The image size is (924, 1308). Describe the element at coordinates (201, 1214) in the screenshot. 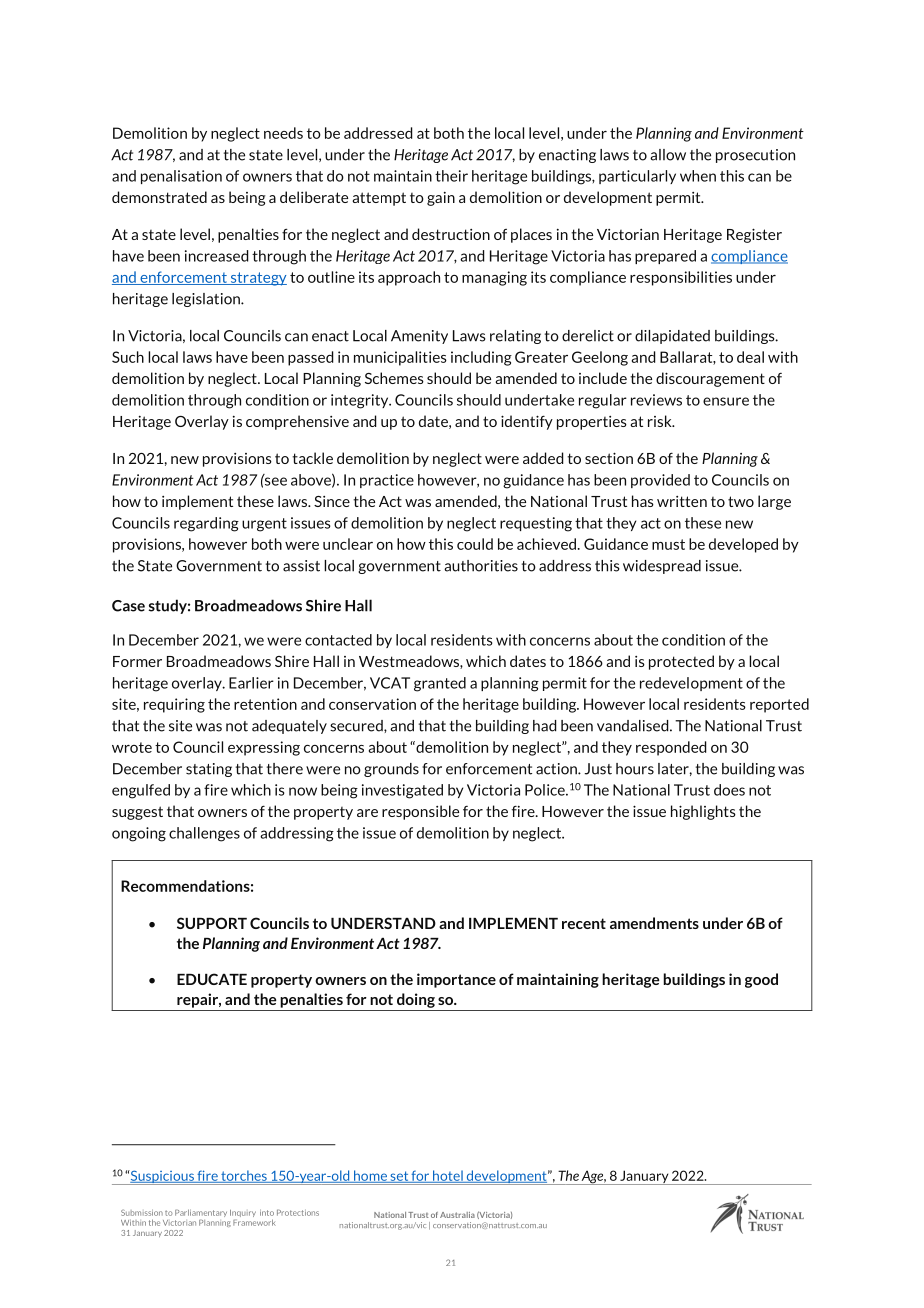

I see `Parliamentary` at that location.
